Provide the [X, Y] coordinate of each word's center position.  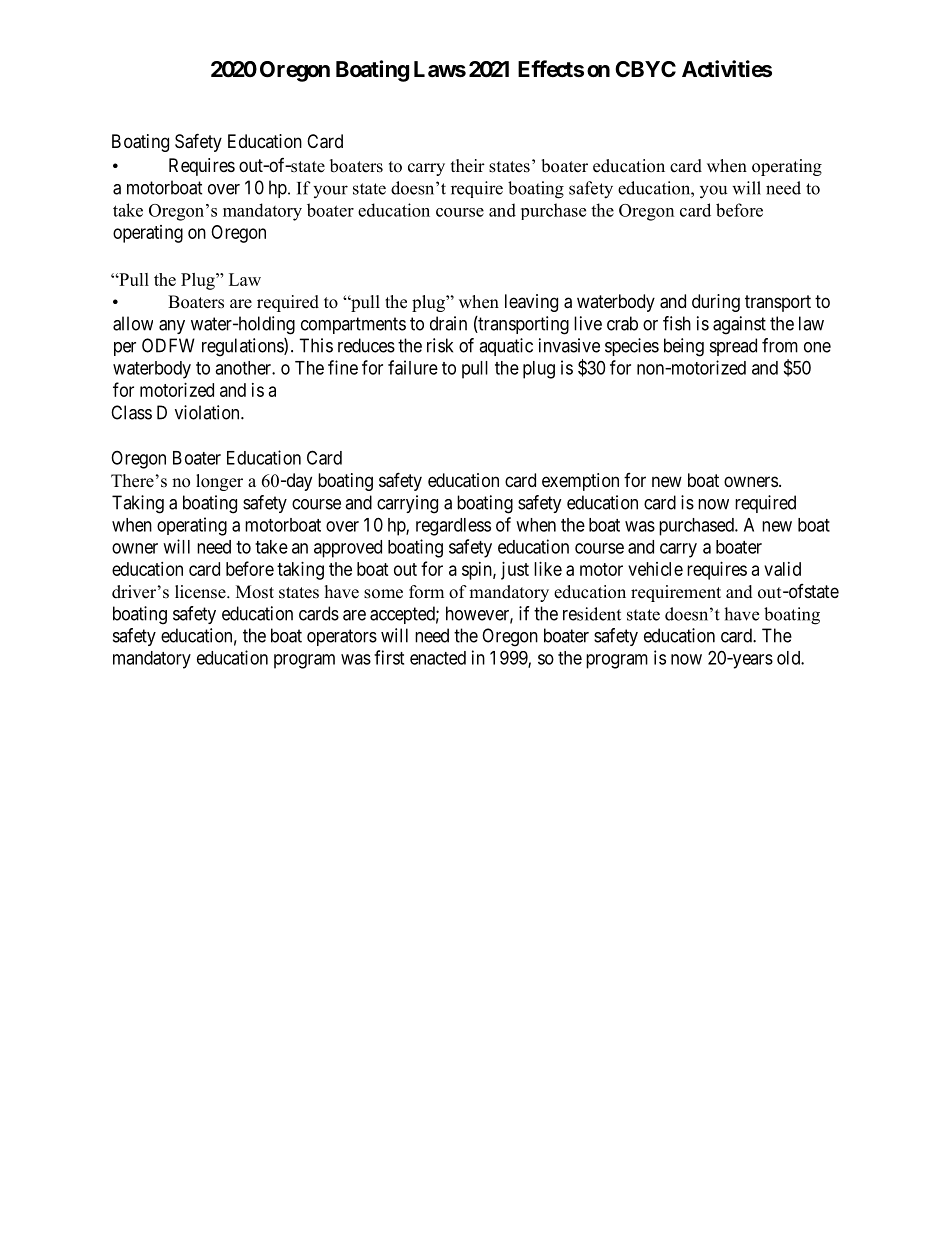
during [716, 303]
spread [733, 347]
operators [342, 637]
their [468, 166]
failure [413, 367]
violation [208, 412]
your [330, 191]
